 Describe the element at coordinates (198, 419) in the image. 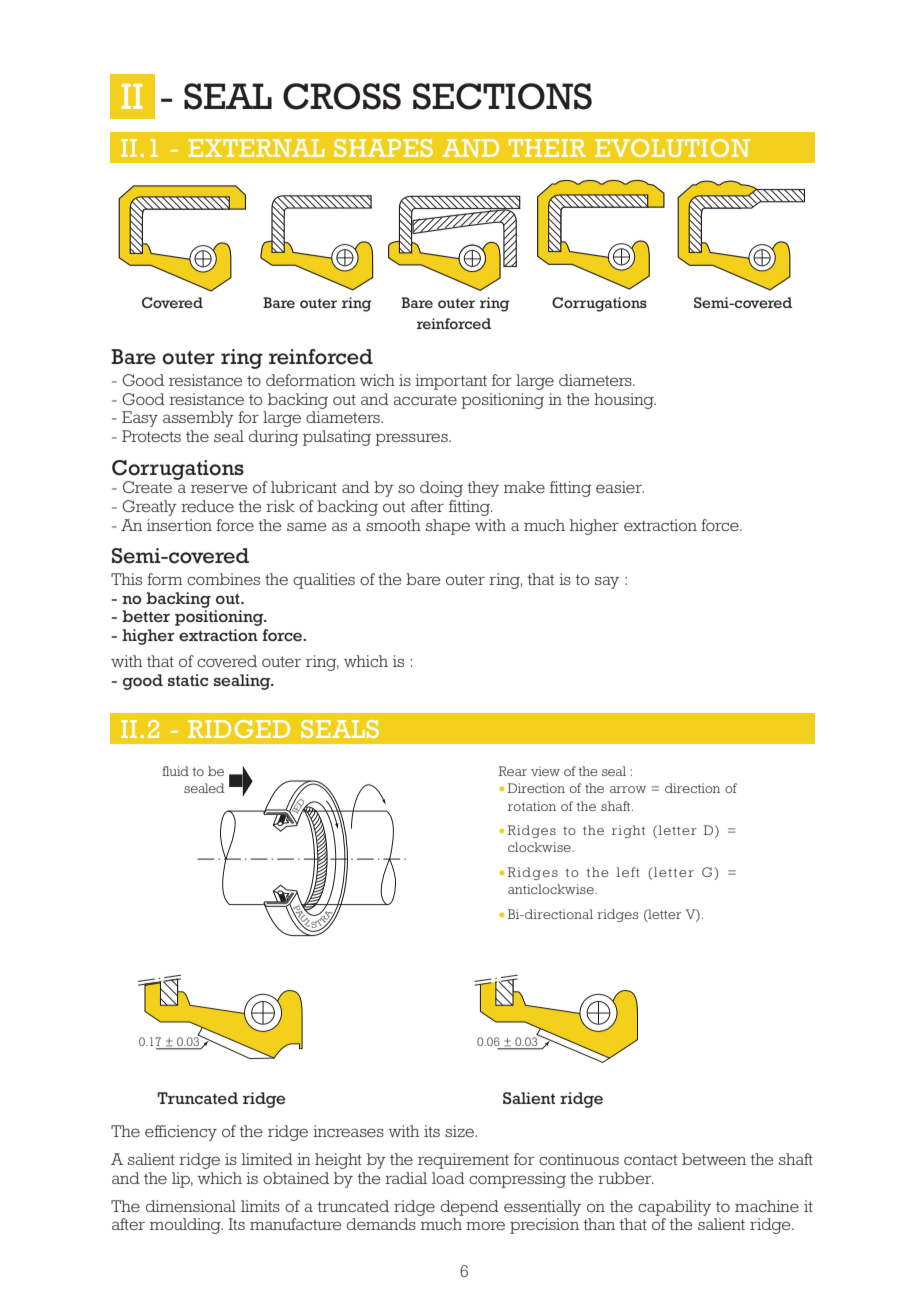

I see `assembly` at that location.
